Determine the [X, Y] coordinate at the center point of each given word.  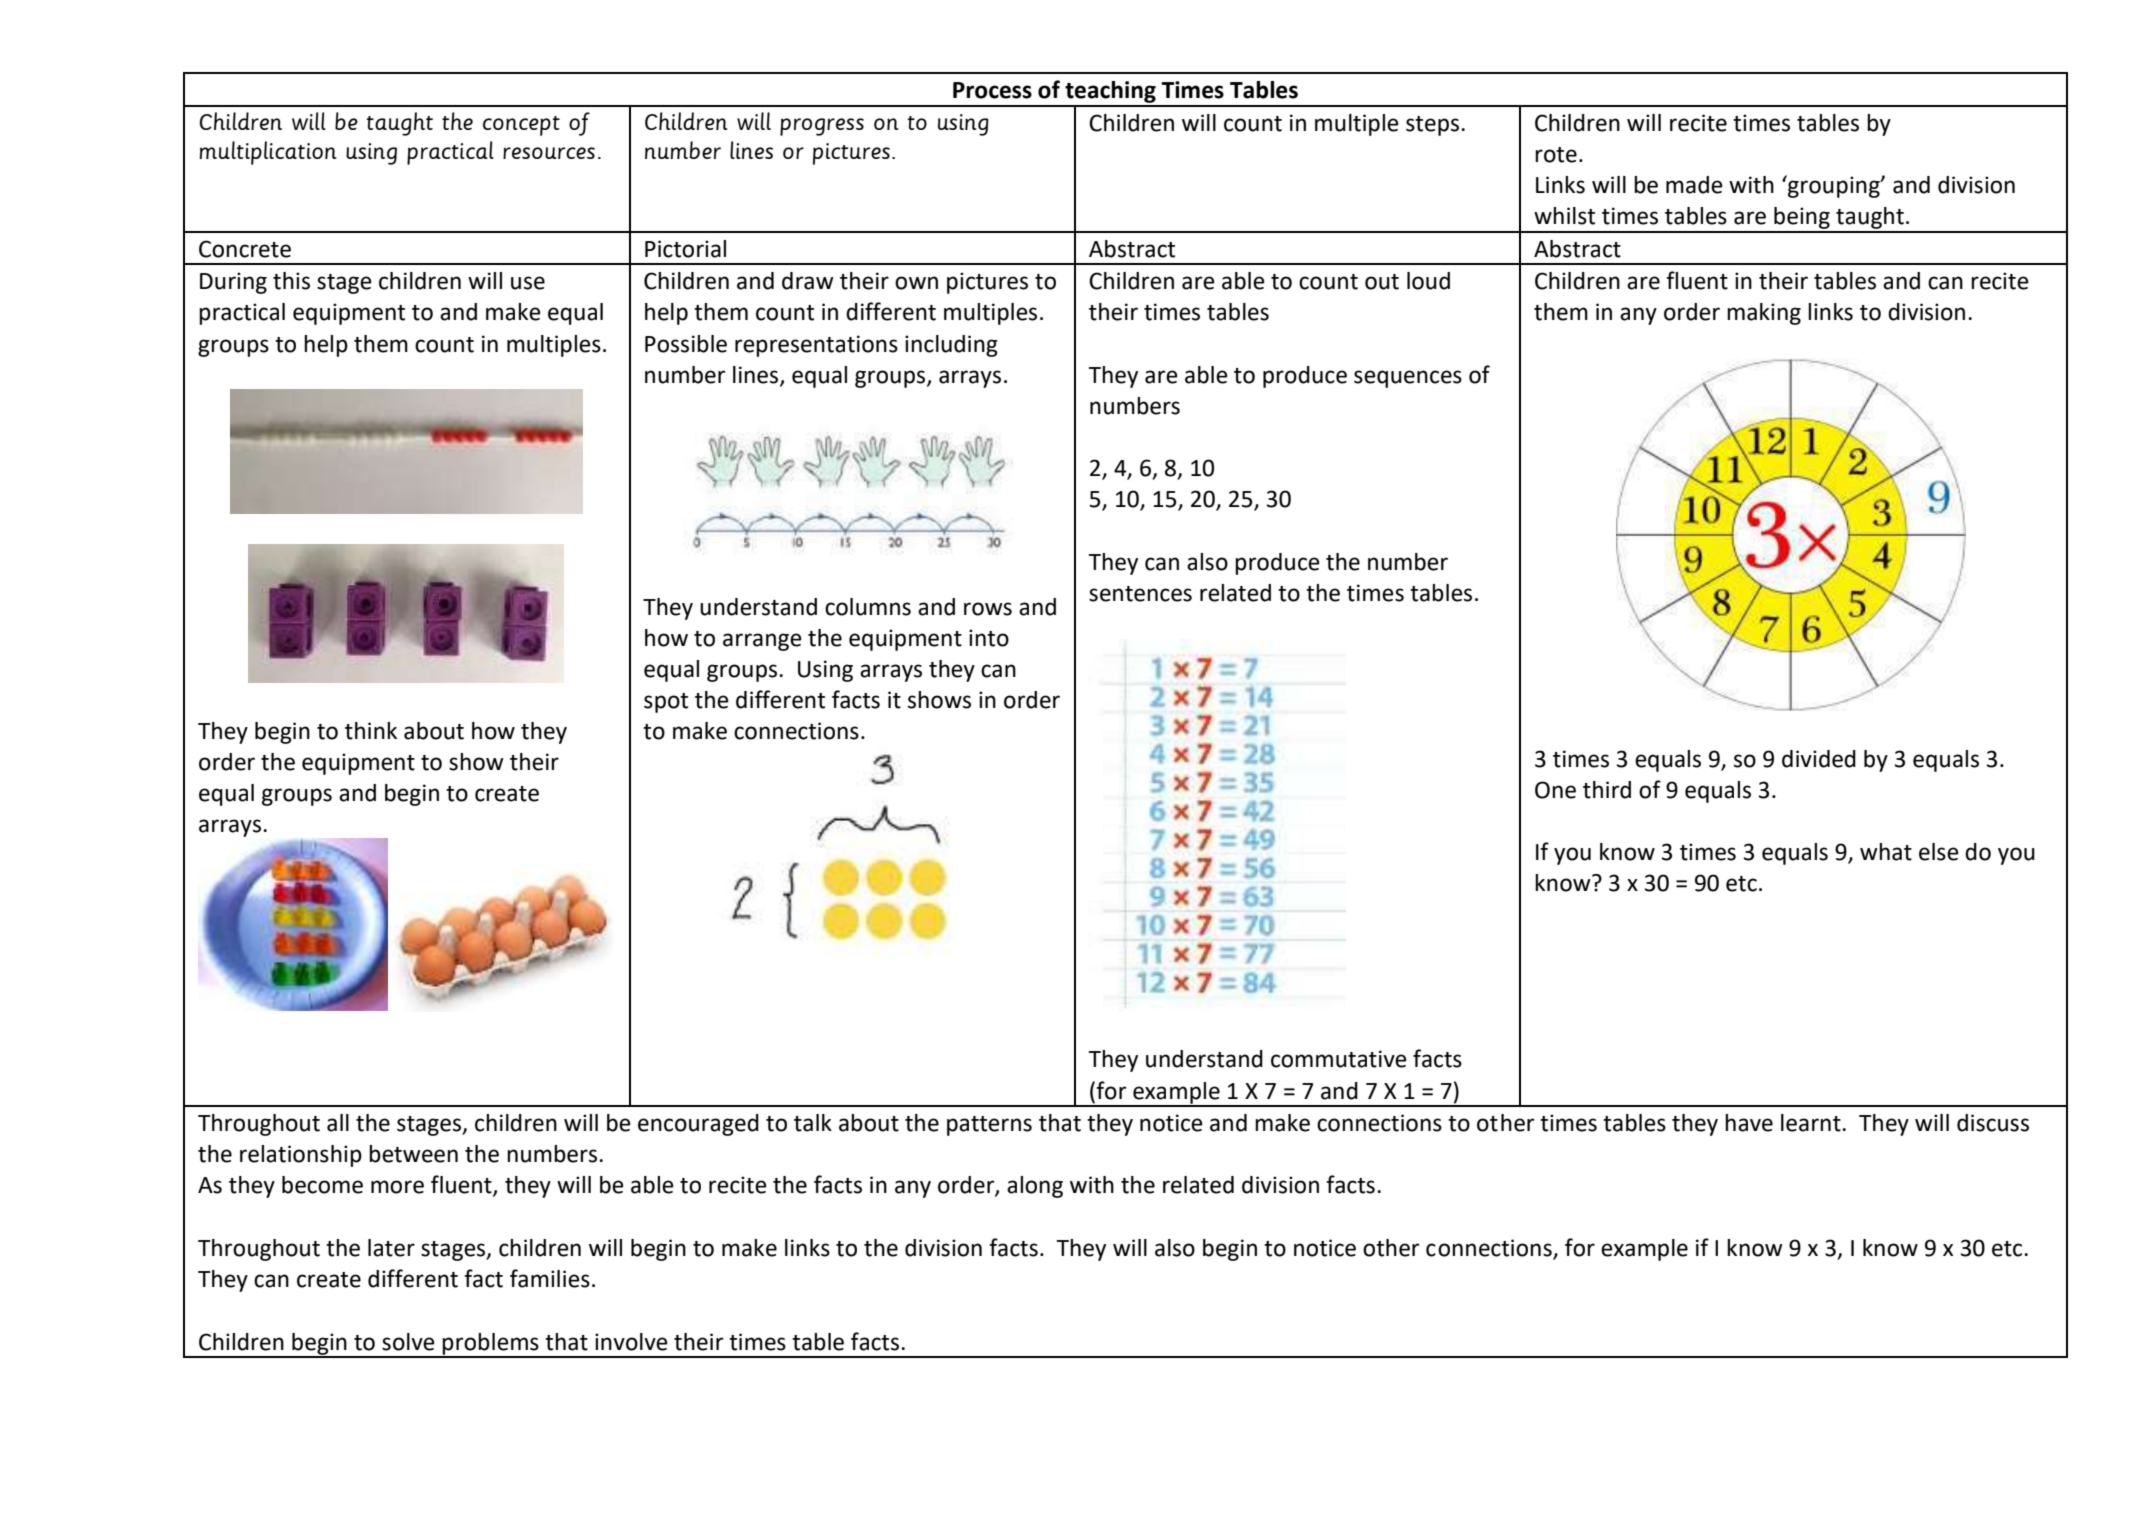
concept [521, 126]
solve [408, 1342]
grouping [1834, 186]
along [1035, 1187]
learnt [1812, 1123]
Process [992, 90]
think [371, 731]
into [989, 638]
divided [1819, 759]
